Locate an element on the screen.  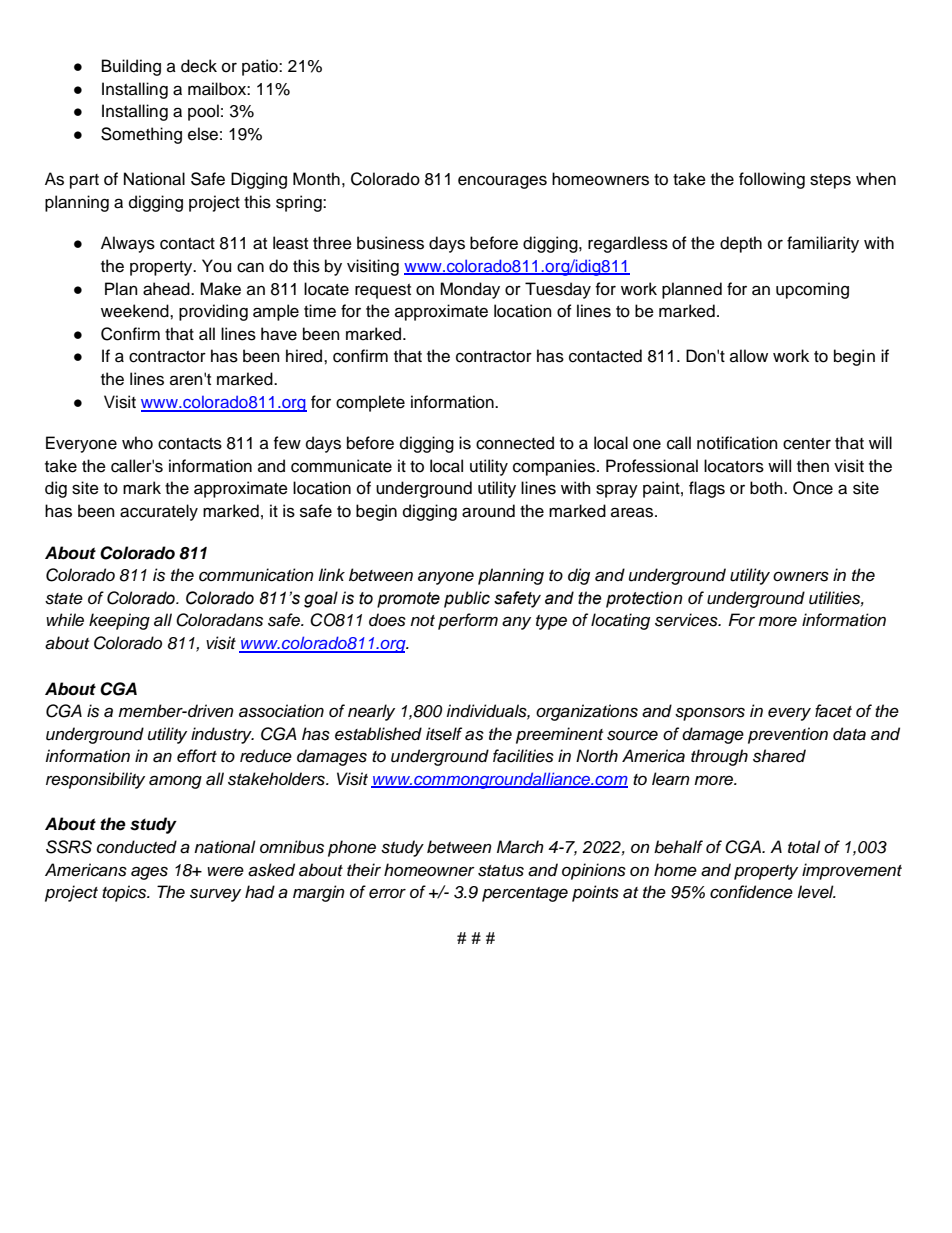
following is located at coordinates (772, 180).
